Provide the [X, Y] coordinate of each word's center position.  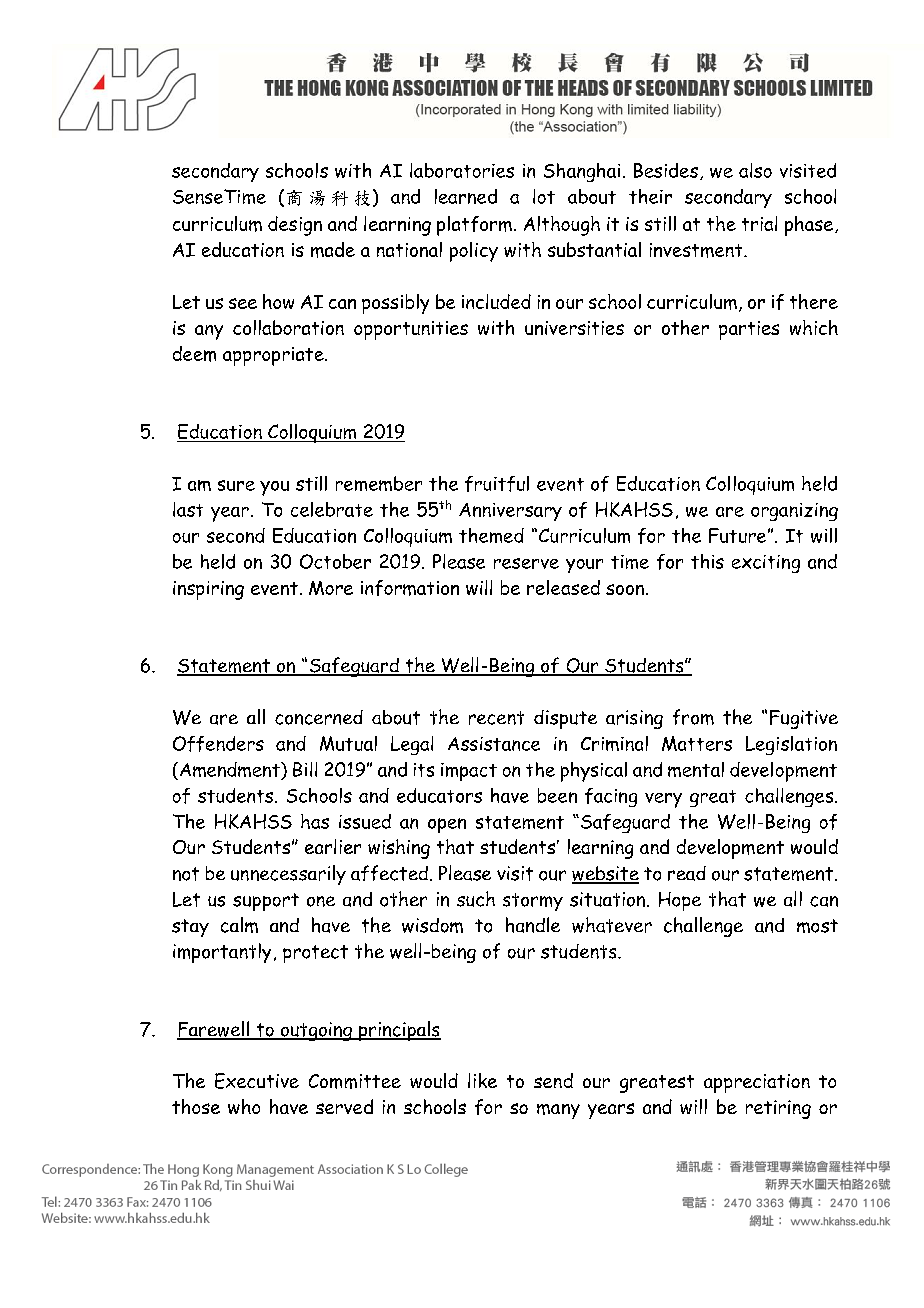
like [482, 1080]
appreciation [757, 1083]
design [295, 226]
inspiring [208, 590]
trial [759, 223]
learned [466, 196]
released [563, 587]
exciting [766, 564]
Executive [257, 1081]
